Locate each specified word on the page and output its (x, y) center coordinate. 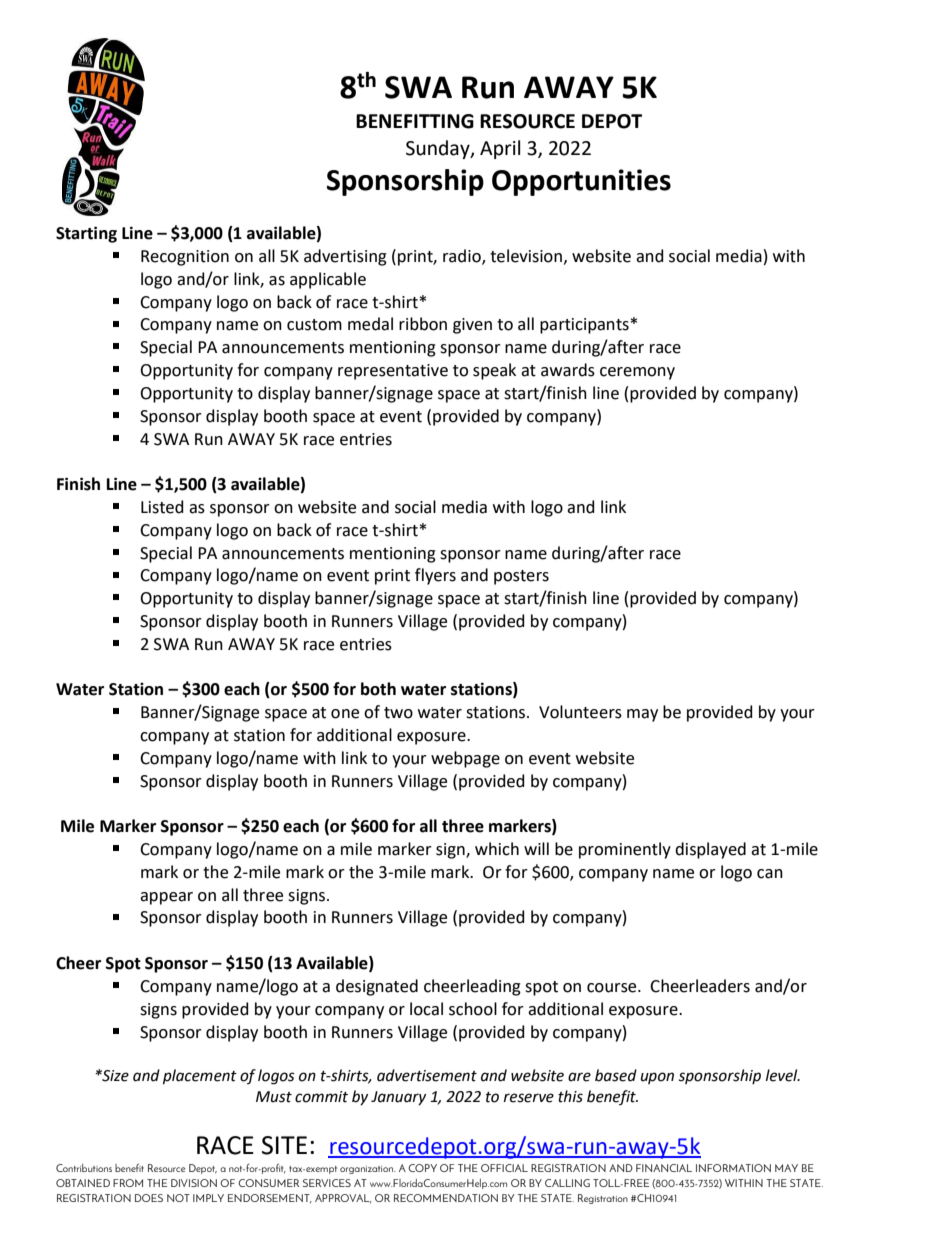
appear (166, 898)
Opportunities (581, 182)
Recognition (185, 258)
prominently (625, 850)
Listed (162, 507)
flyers (435, 576)
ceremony (637, 373)
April (500, 149)
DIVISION (194, 1183)
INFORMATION (733, 1168)
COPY (422, 1168)
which (497, 849)
